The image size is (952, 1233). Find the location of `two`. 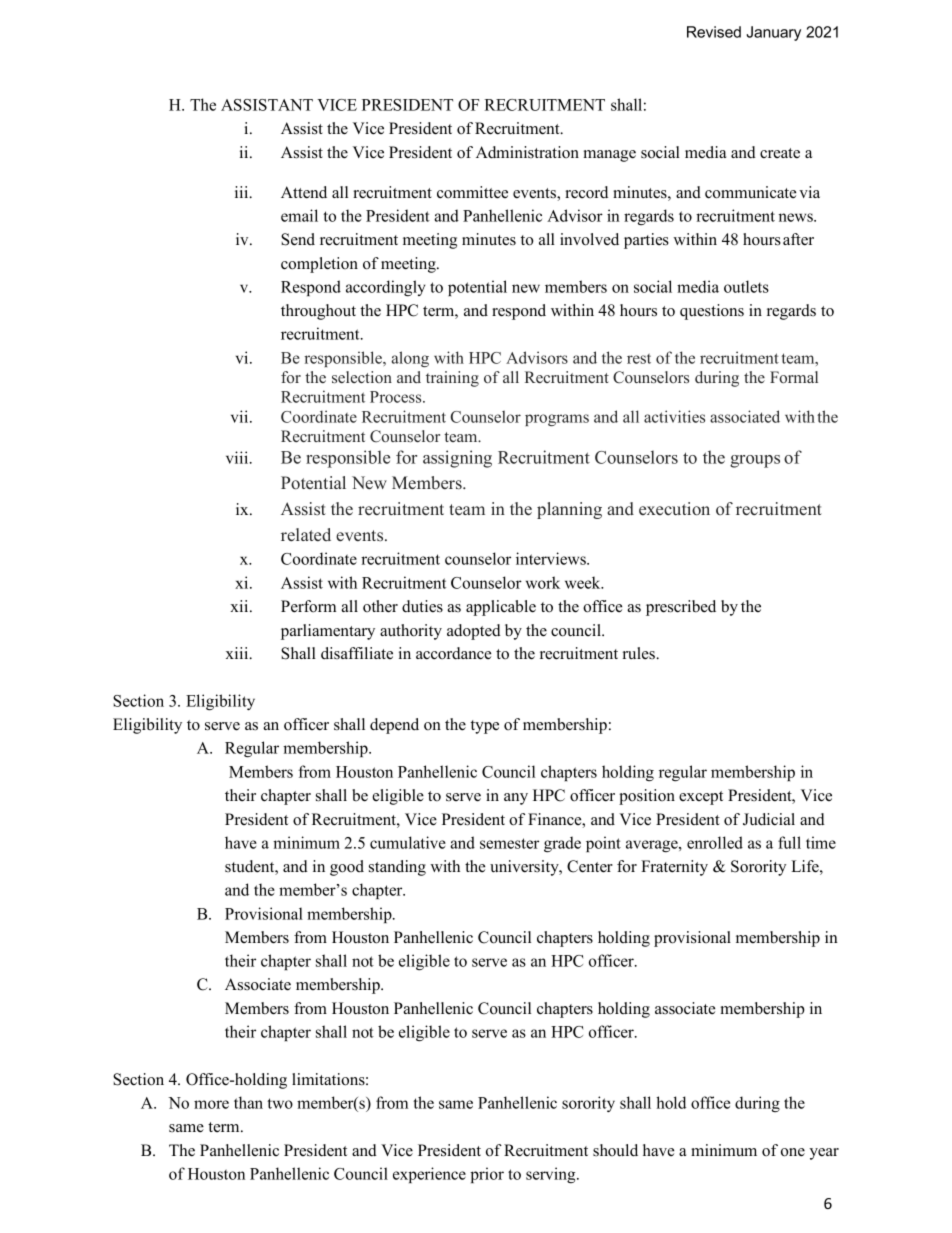

two is located at coordinates (280, 1103).
